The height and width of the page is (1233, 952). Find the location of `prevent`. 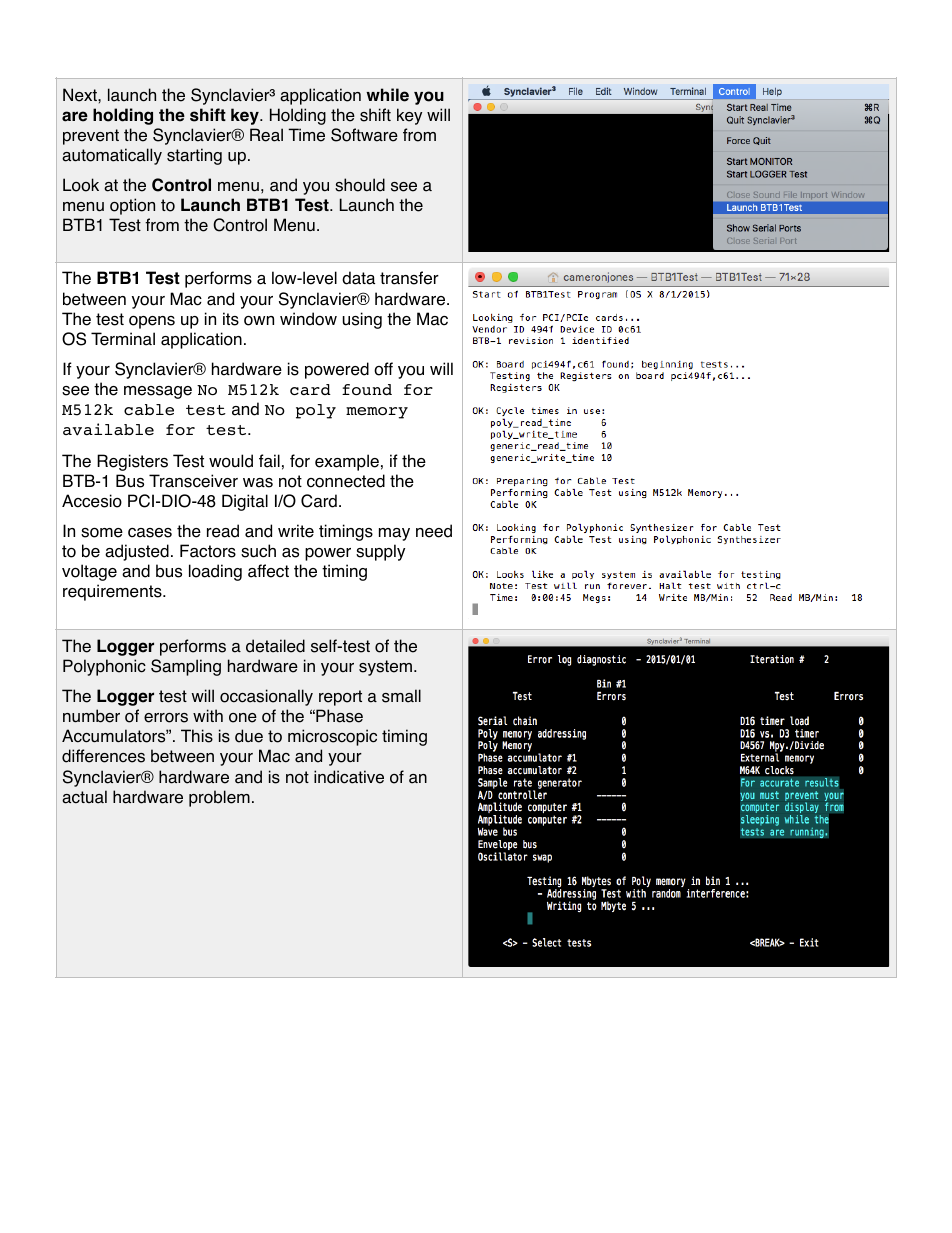

prevent is located at coordinates (91, 137).
